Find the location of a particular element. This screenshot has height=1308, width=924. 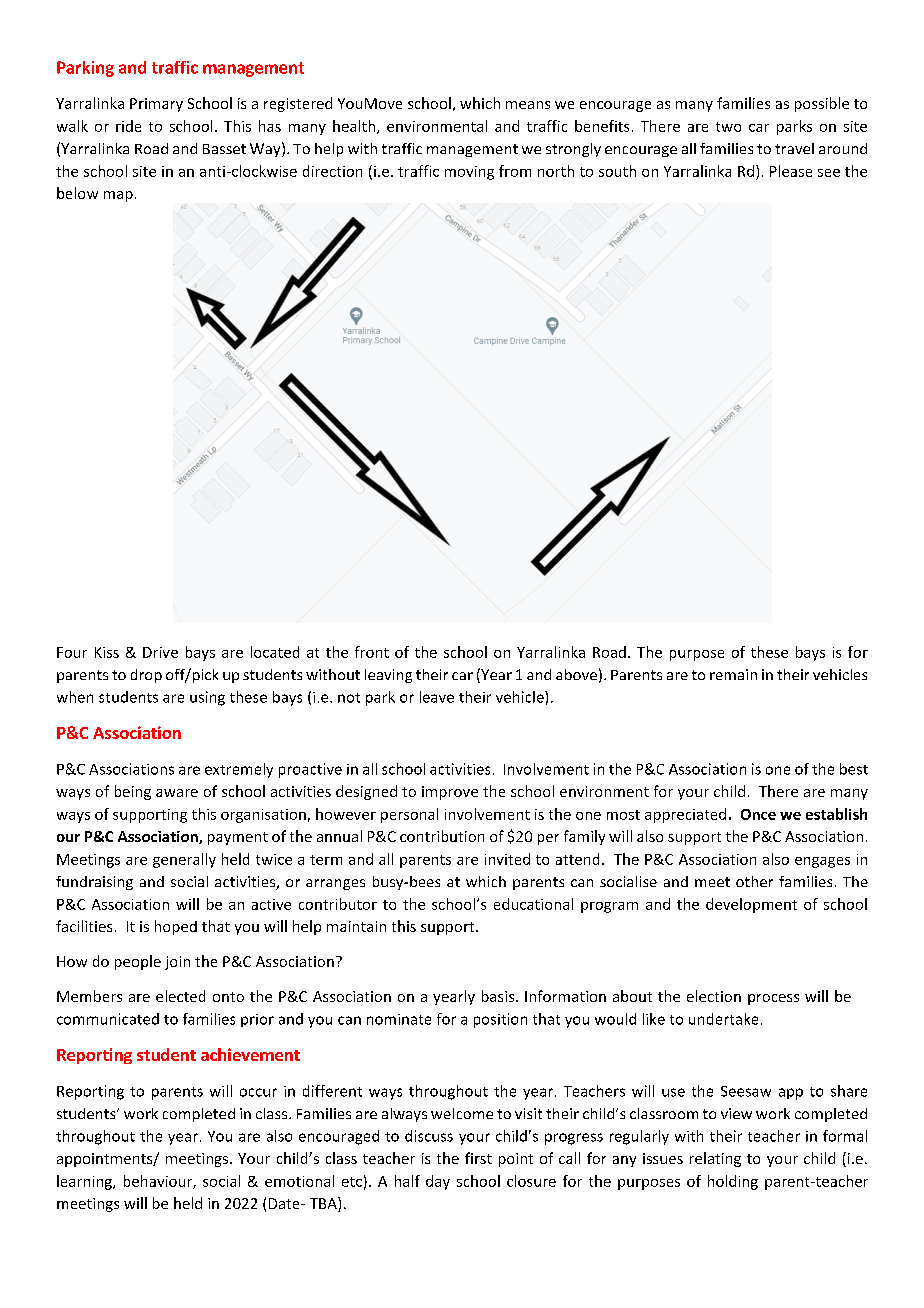

two is located at coordinates (728, 127).
